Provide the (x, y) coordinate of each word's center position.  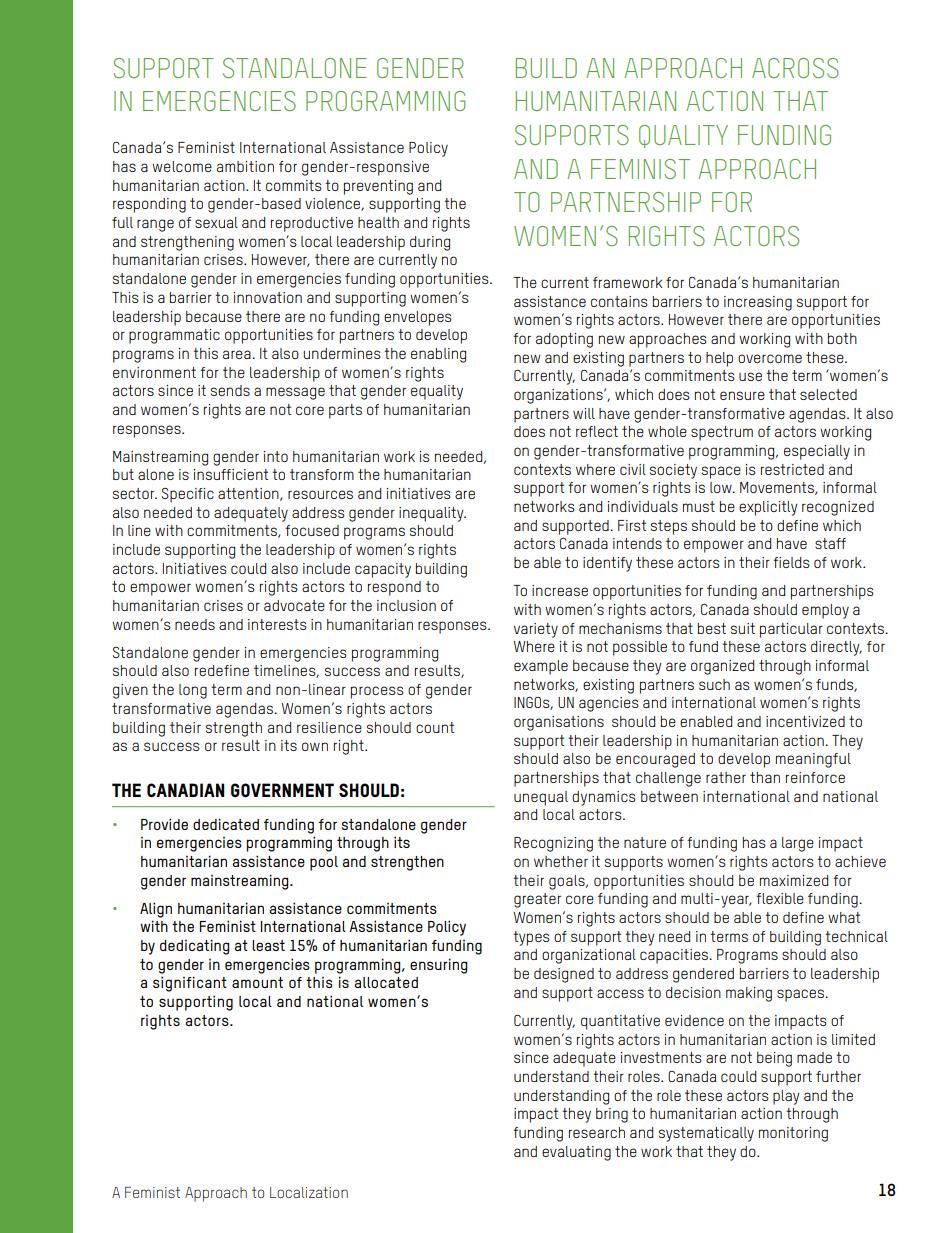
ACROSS (795, 68)
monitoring (793, 1134)
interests (277, 624)
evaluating (576, 1153)
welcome (182, 166)
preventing (378, 187)
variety (536, 630)
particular (791, 630)
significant (190, 984)
